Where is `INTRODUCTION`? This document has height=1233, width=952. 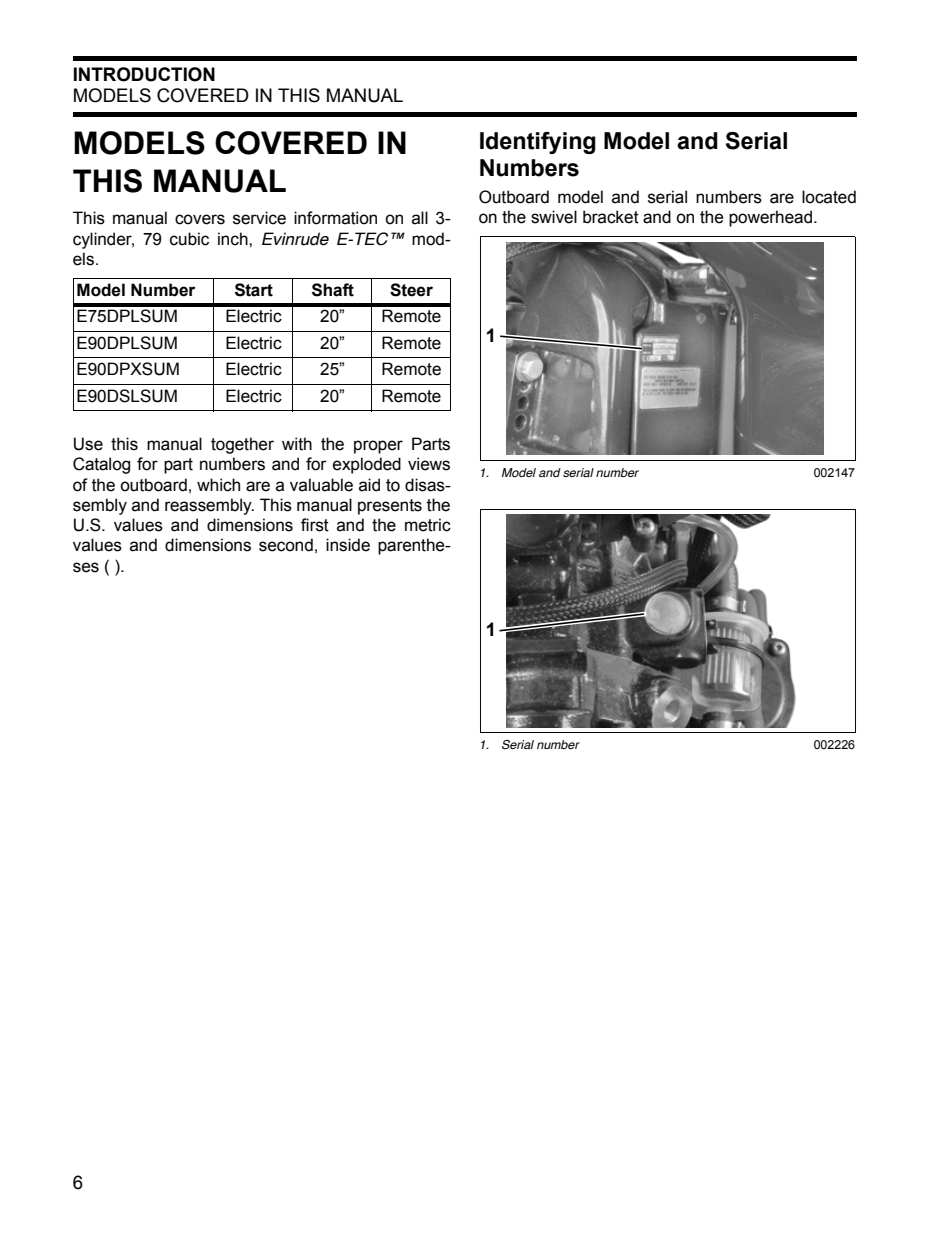 INTRODUCTION is located at coordinates (144, 74).
